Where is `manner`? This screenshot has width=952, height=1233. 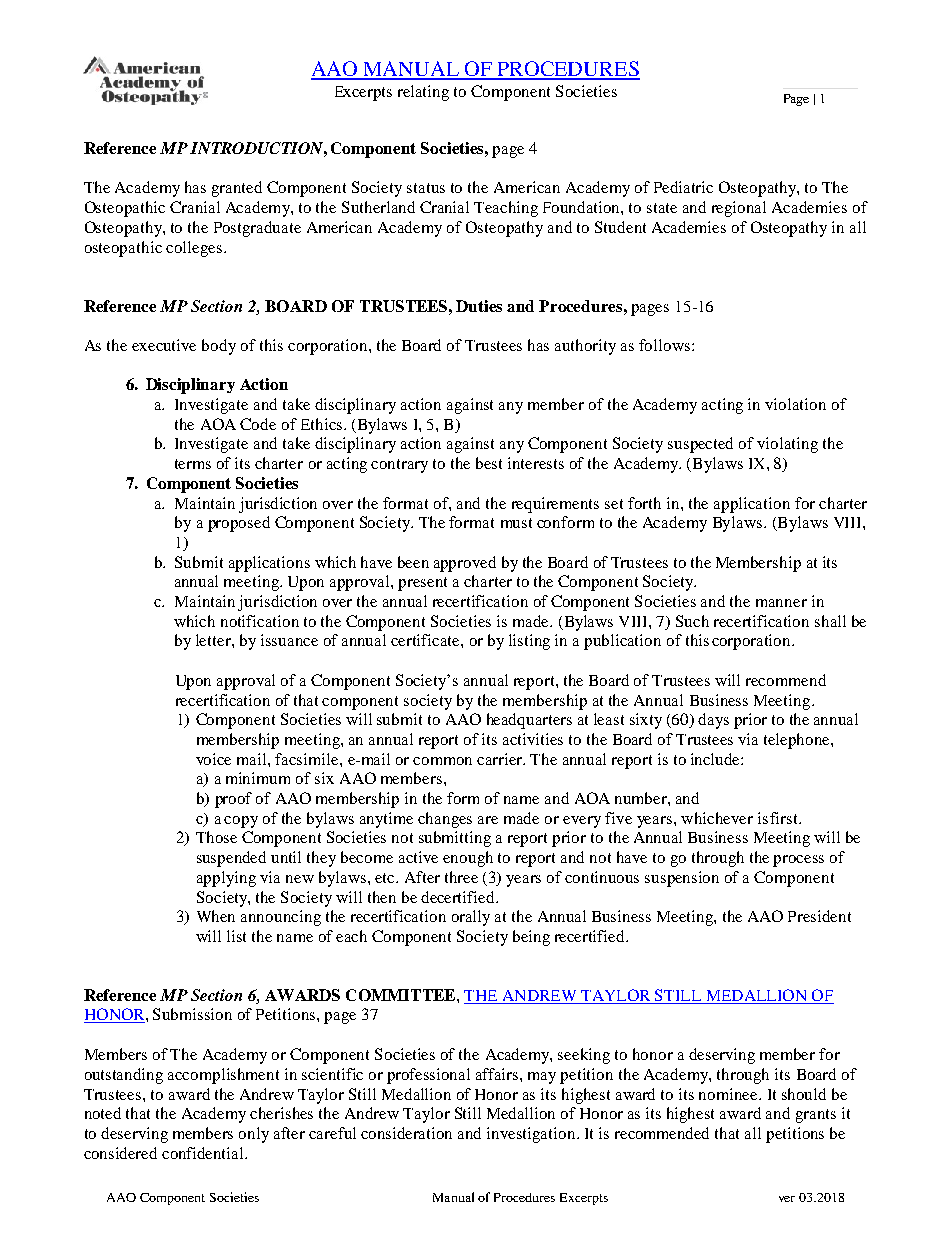 manner is located at coordinates (781, 603).
